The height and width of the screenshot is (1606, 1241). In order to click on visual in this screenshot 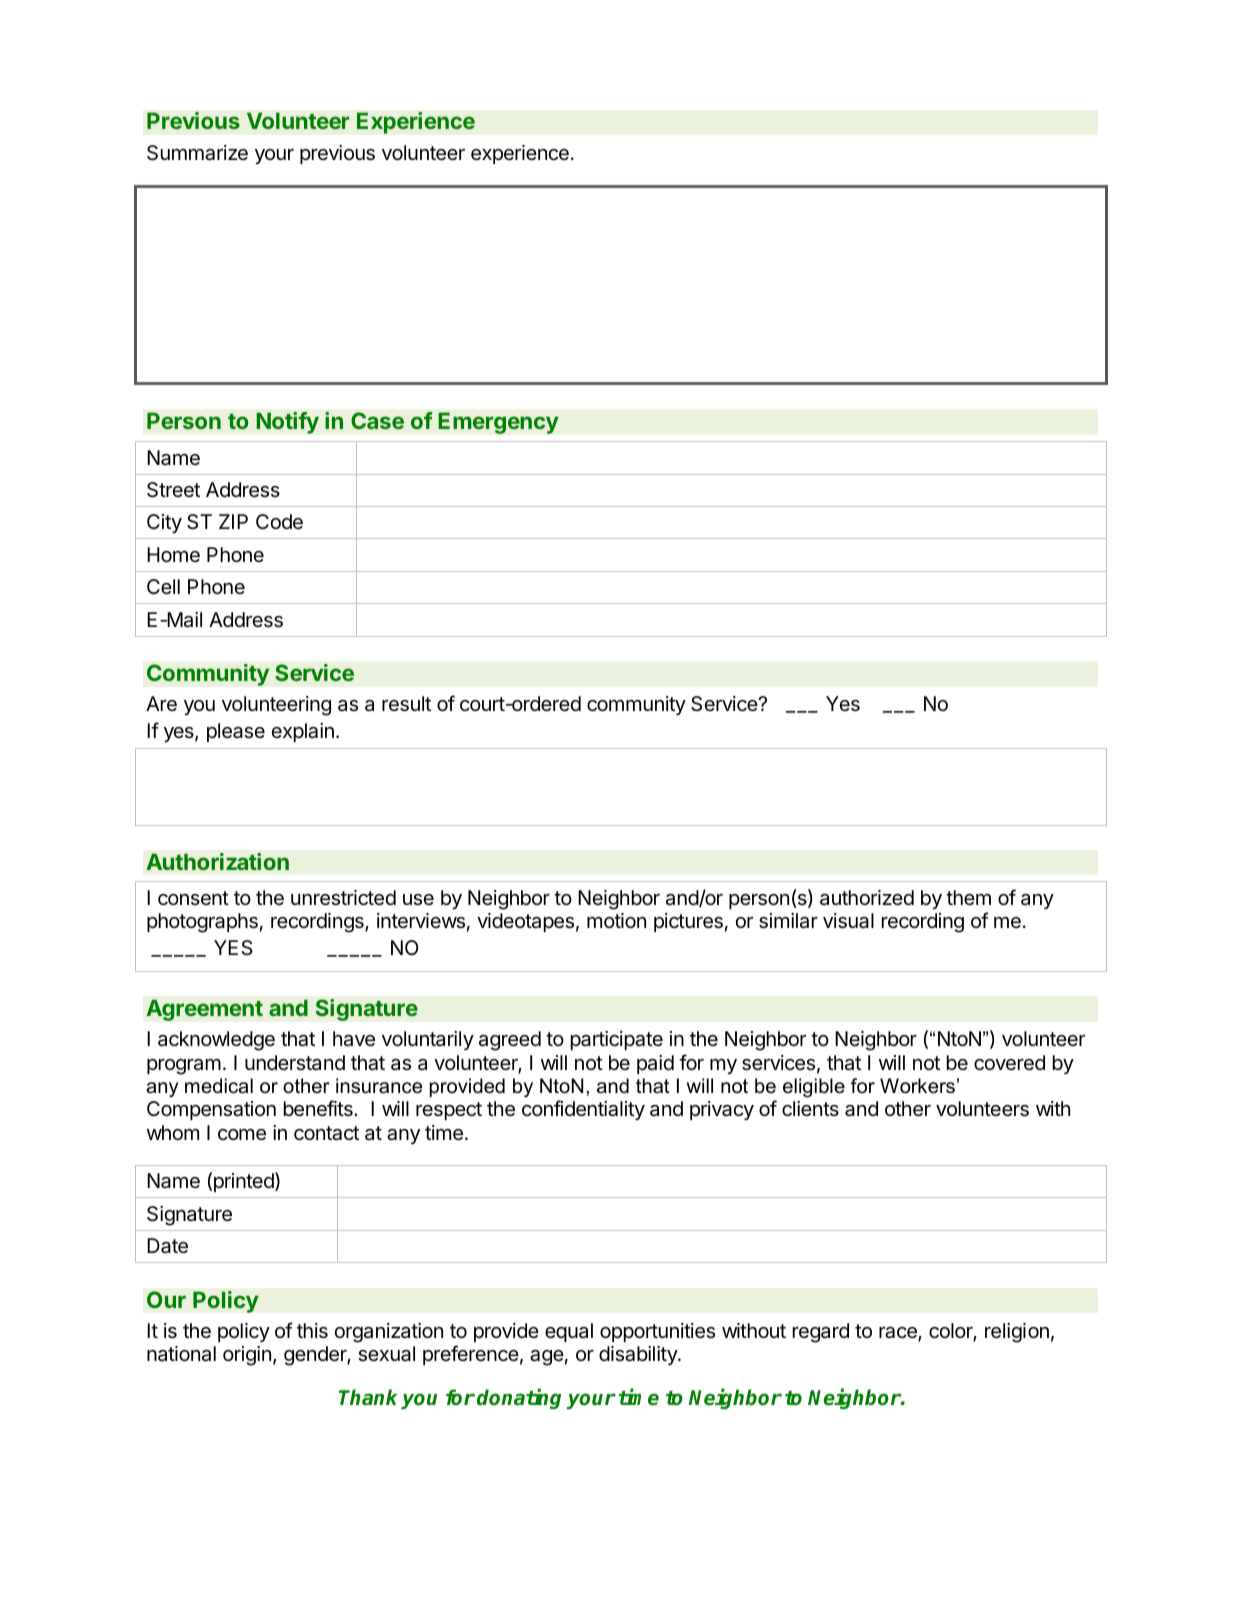, I will do `click(848, 921)`.
